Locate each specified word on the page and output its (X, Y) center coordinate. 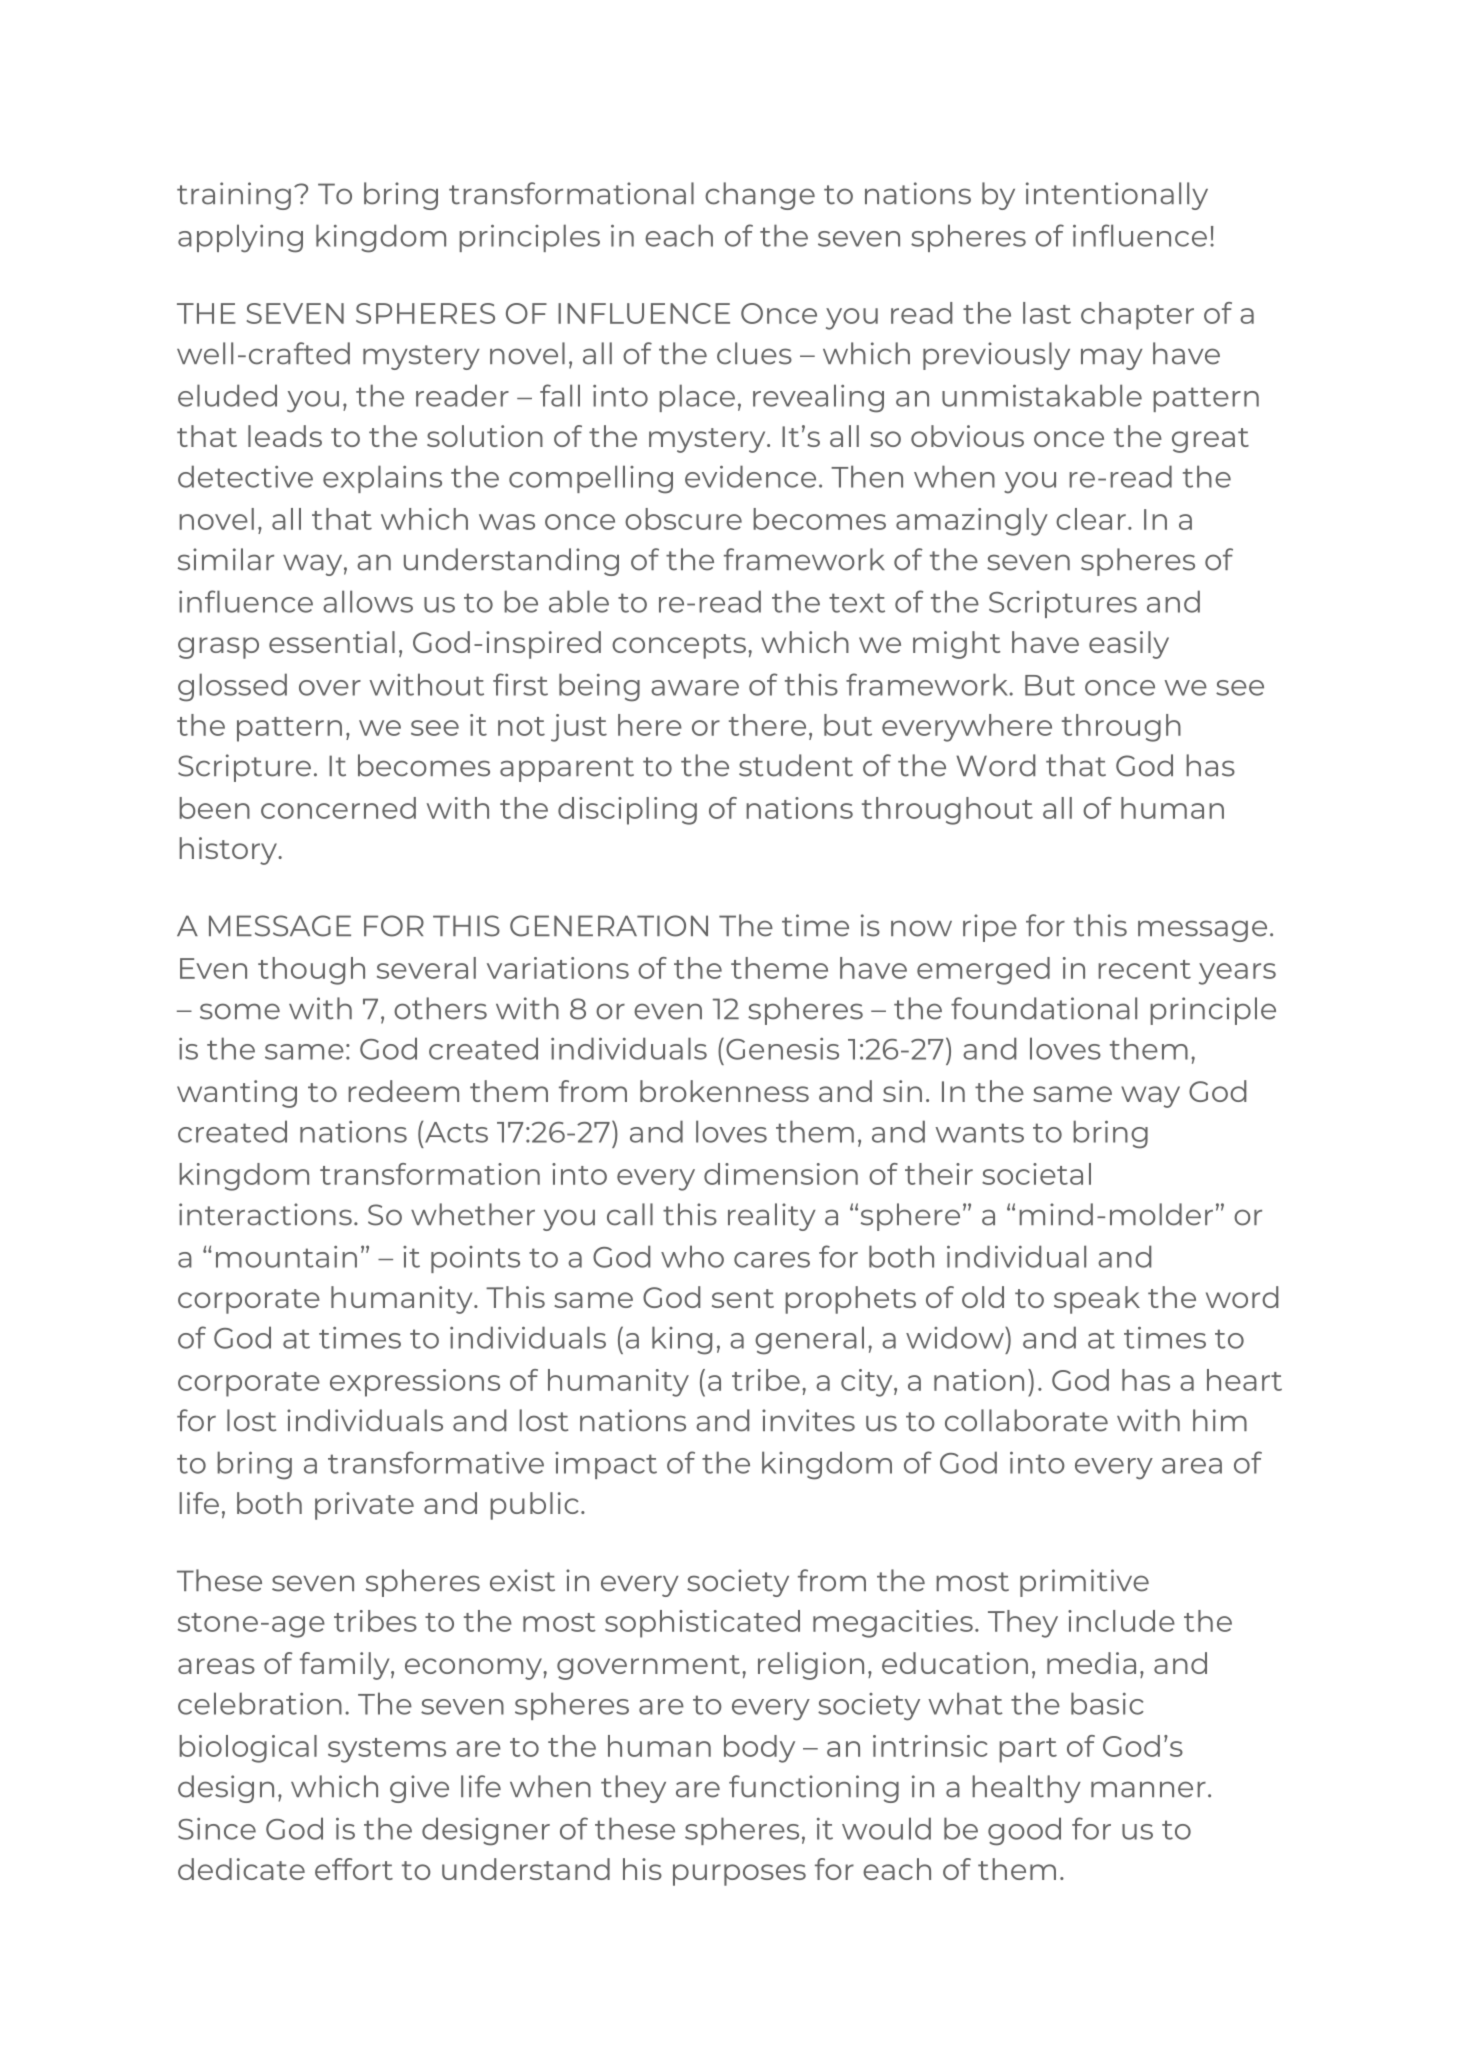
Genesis (782, 1049)
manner (1148, 1789)
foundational (1044, 1008)
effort (354, 1869)
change (760, 196)
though (311, 971)
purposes (739, 1875)
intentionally (1117, 196)
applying (240, 238)
